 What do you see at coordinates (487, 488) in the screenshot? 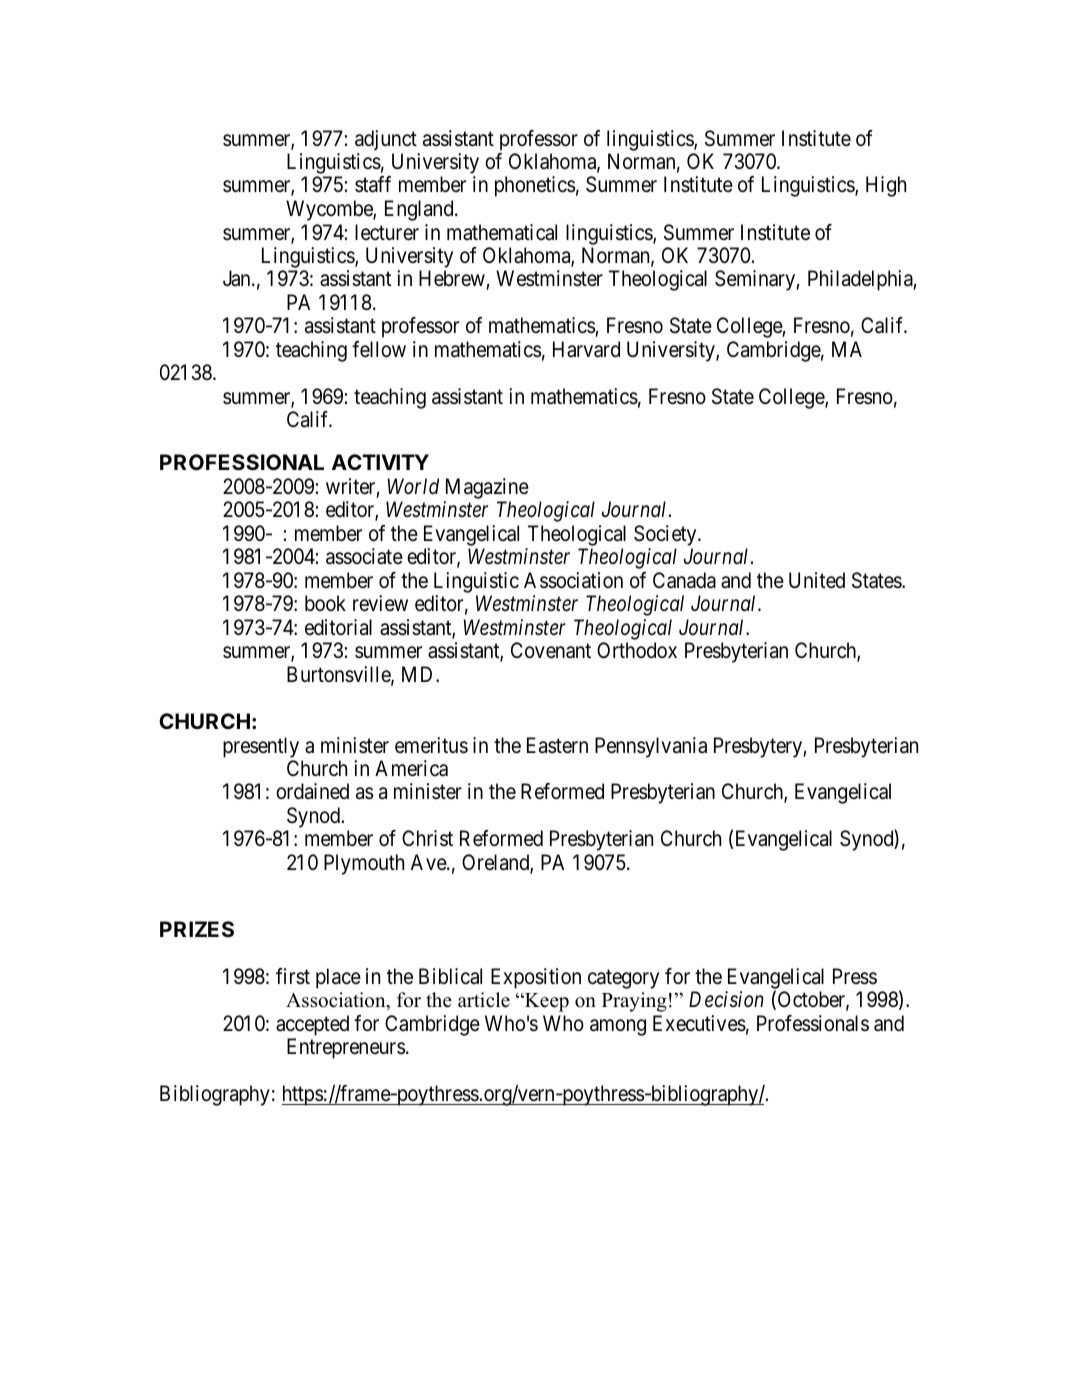
I see `Magazine` at bounding box center [487, 488].
